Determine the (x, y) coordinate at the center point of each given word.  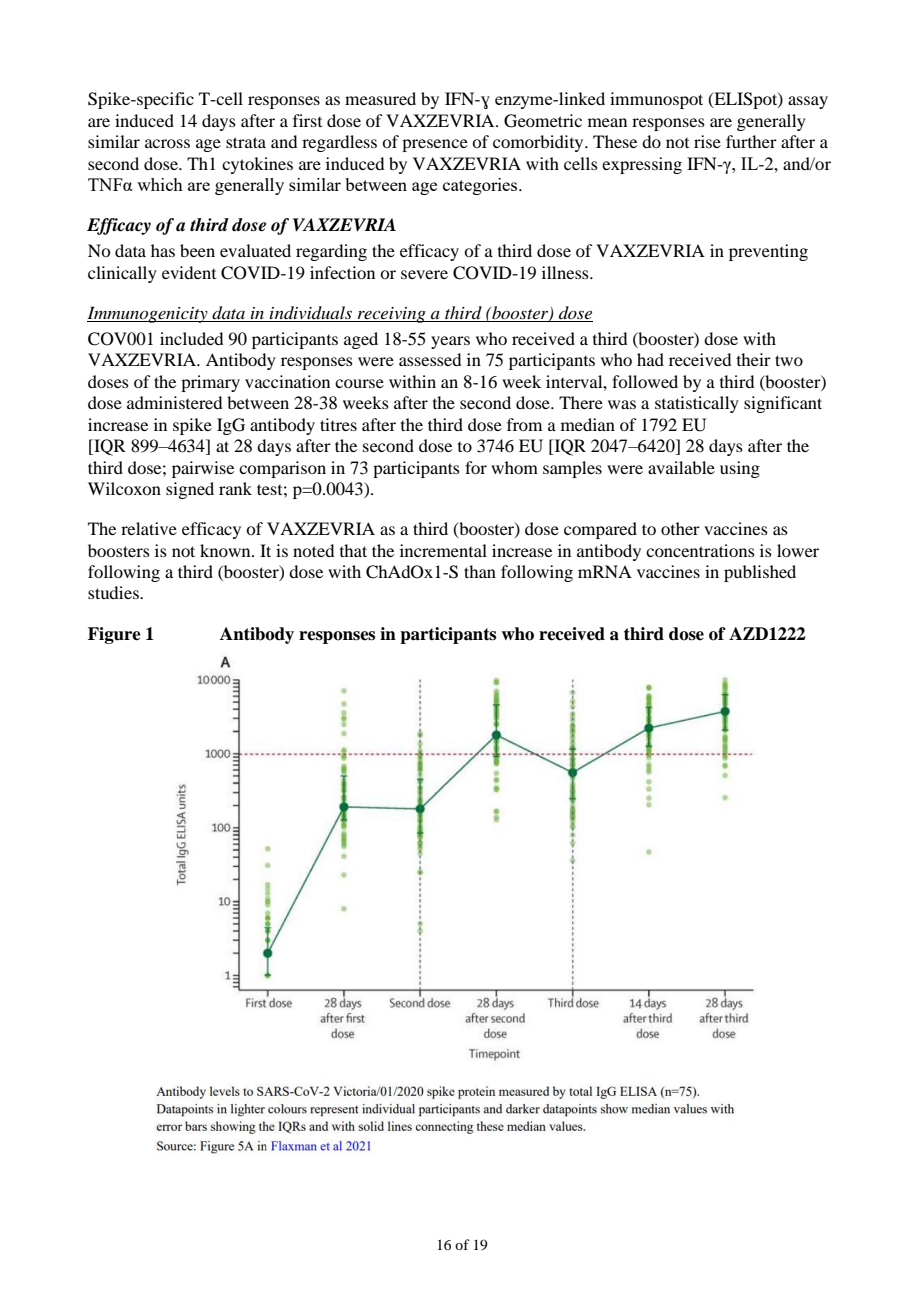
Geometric (543, 121)
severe (424, 274)
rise (707, 141)
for (476, 467)
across (167, 143)
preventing (768, 252)
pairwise (203, 469)
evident (189, 272)
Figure (114, 635)
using (740, 469)
